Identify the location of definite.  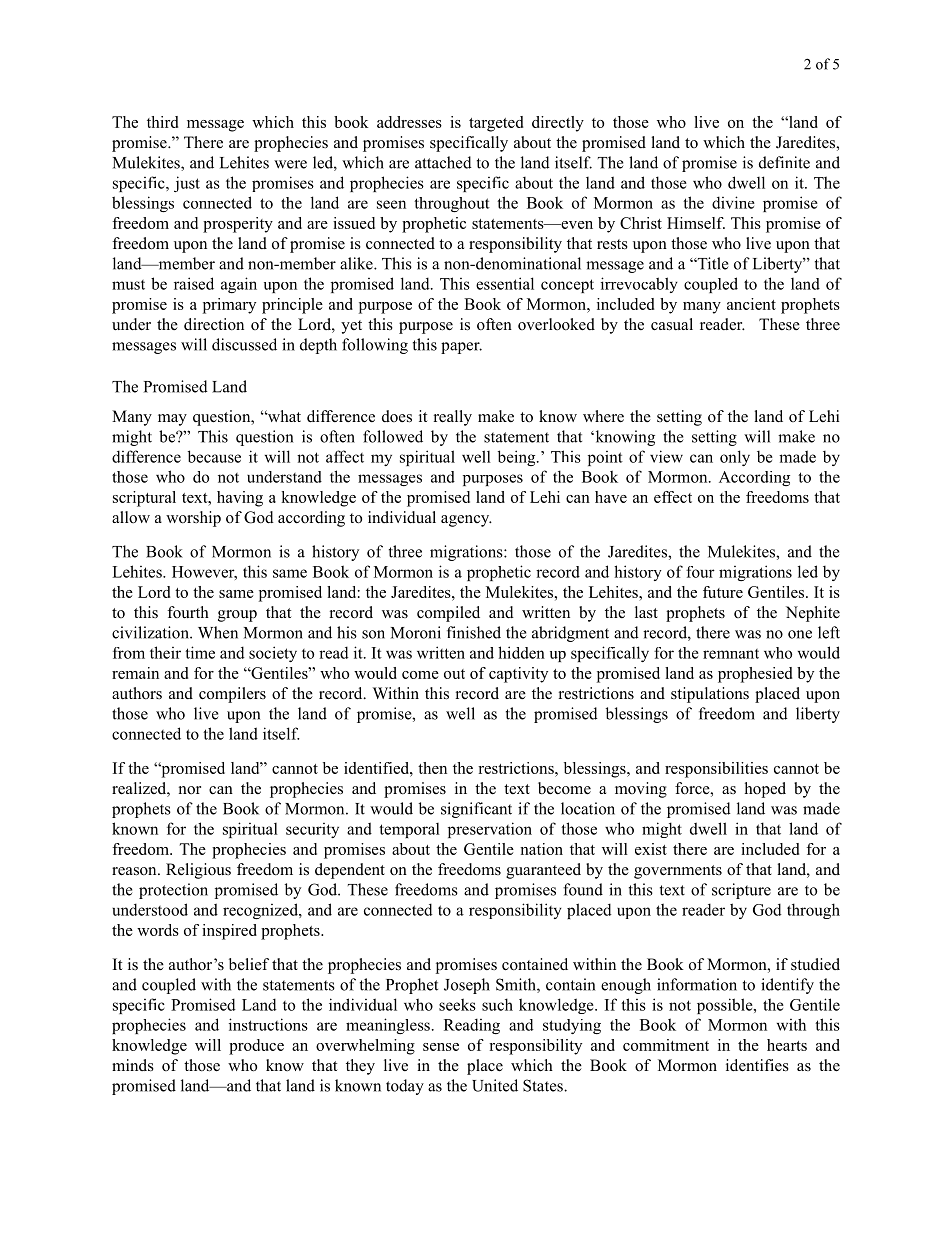
(784, 162).
